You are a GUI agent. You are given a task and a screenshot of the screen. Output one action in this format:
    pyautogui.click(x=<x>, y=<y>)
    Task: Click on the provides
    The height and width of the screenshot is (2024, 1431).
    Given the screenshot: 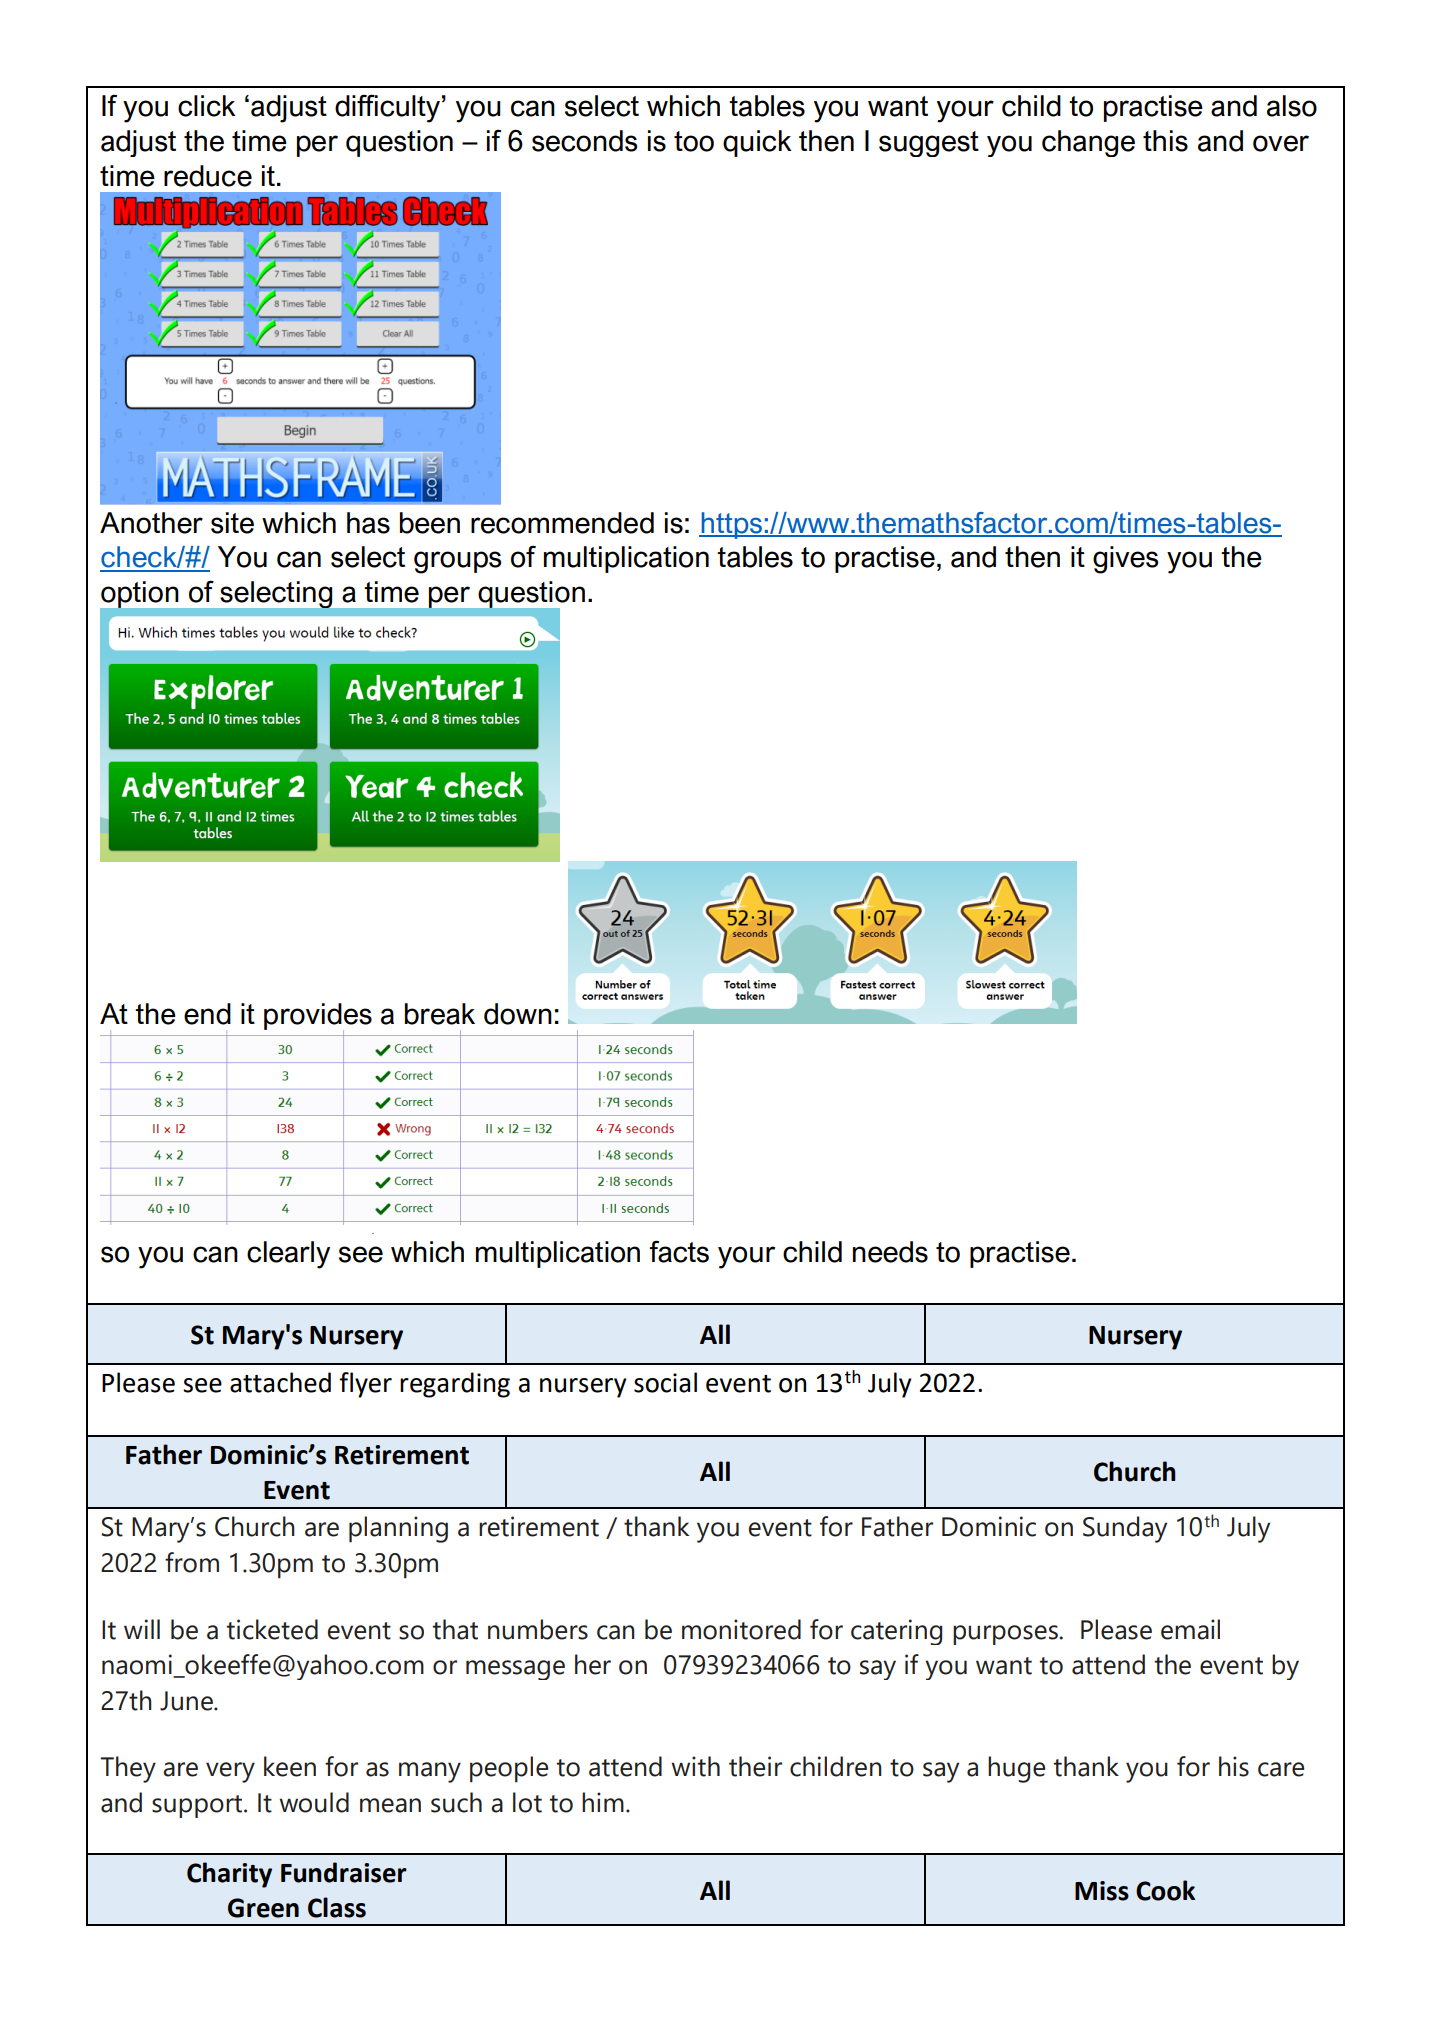 What is the action you would take?
    pyautogui.click(x=318, y=1017)
